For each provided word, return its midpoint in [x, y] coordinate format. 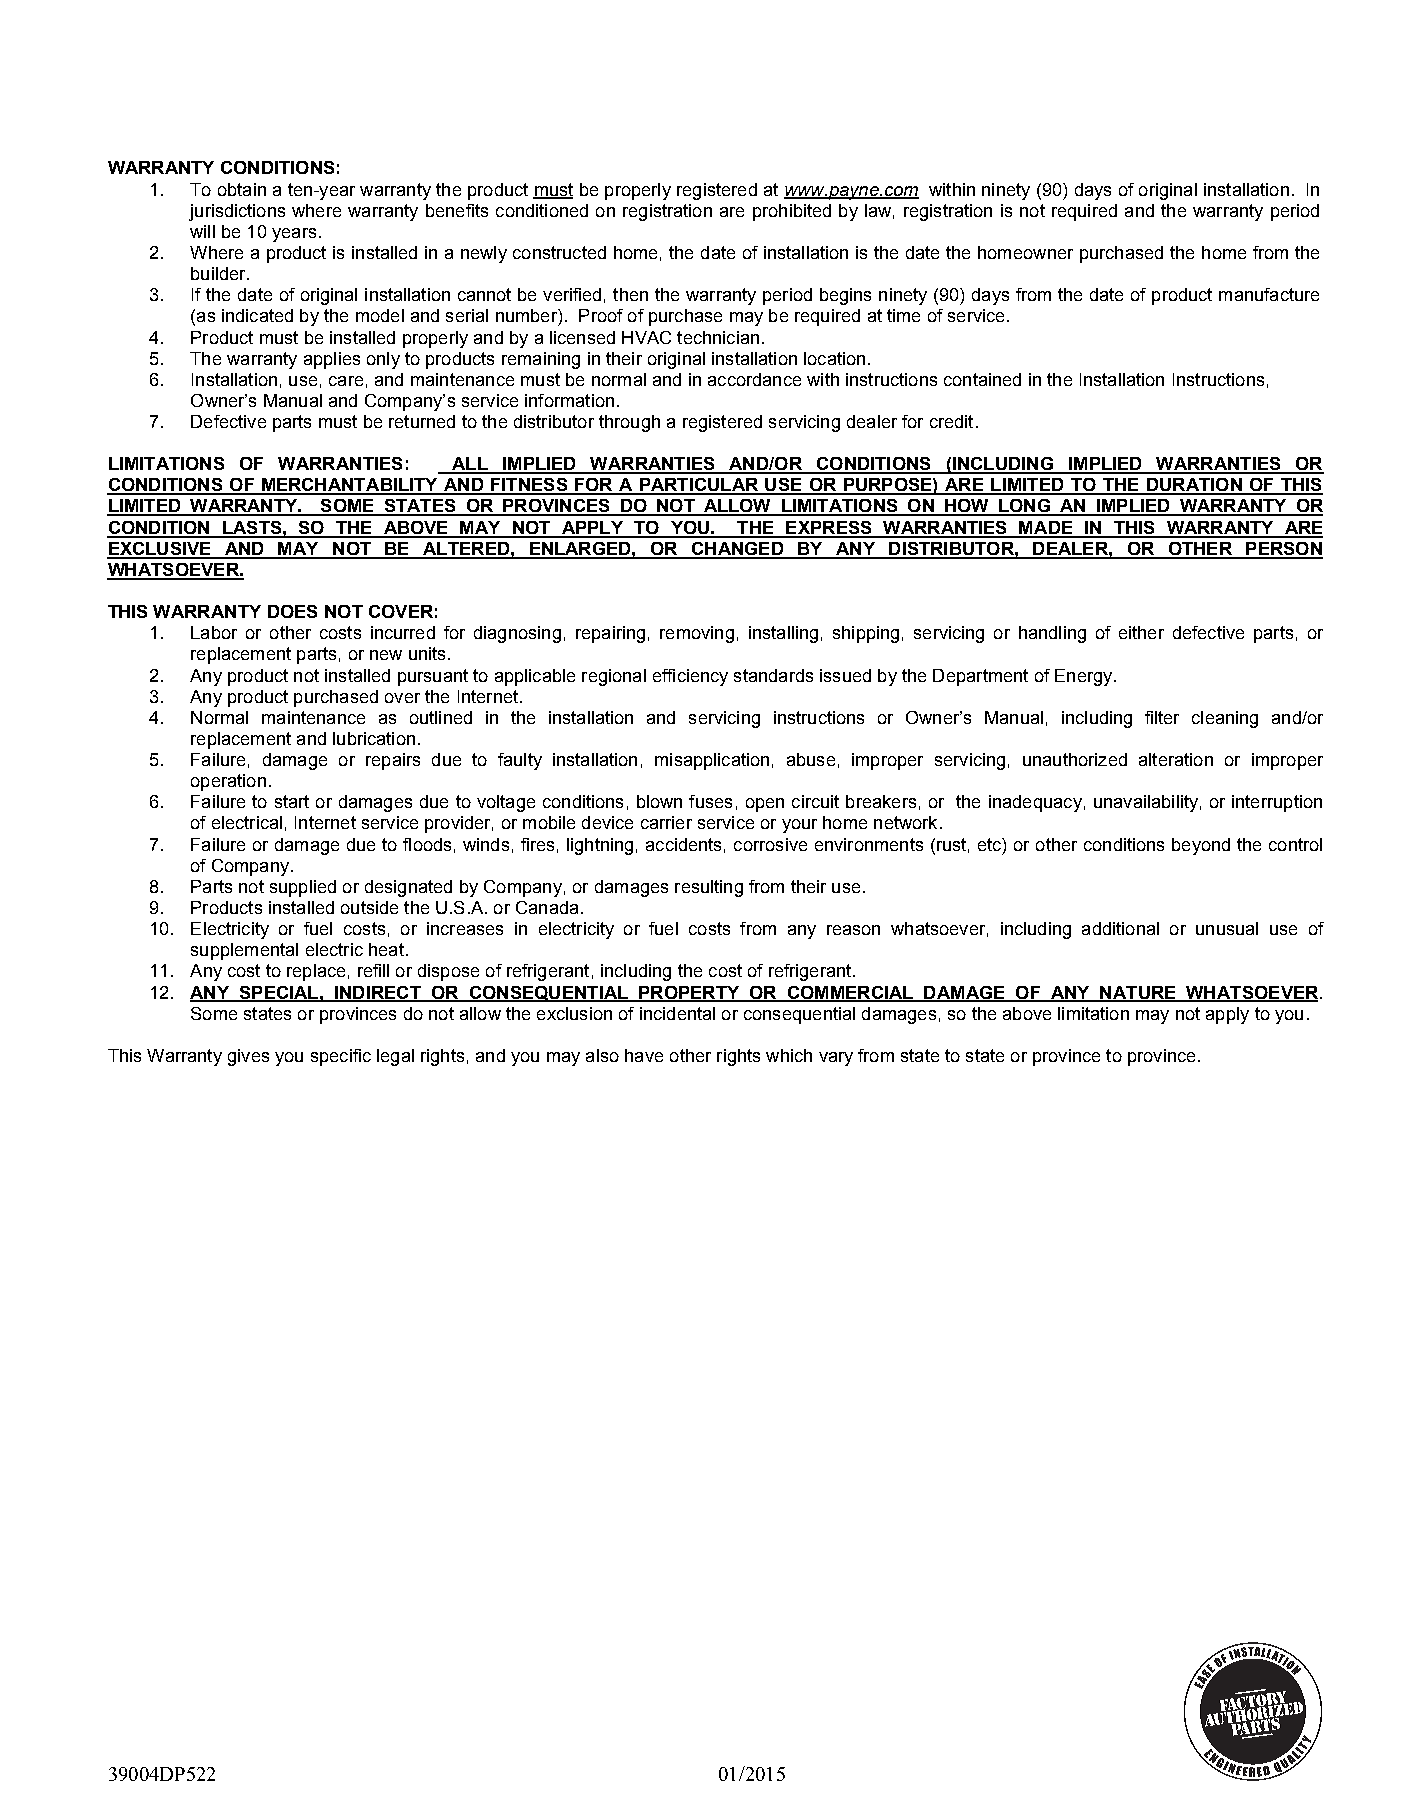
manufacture [1269, 294]
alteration [1176, 759]
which [789, 1055]
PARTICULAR [699, 486]
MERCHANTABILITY [350, 486]
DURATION [1194, 486]
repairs [393, 761]
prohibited [792, 212]
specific [341, 1057]
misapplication [712, 761]
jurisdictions [237, 212]
